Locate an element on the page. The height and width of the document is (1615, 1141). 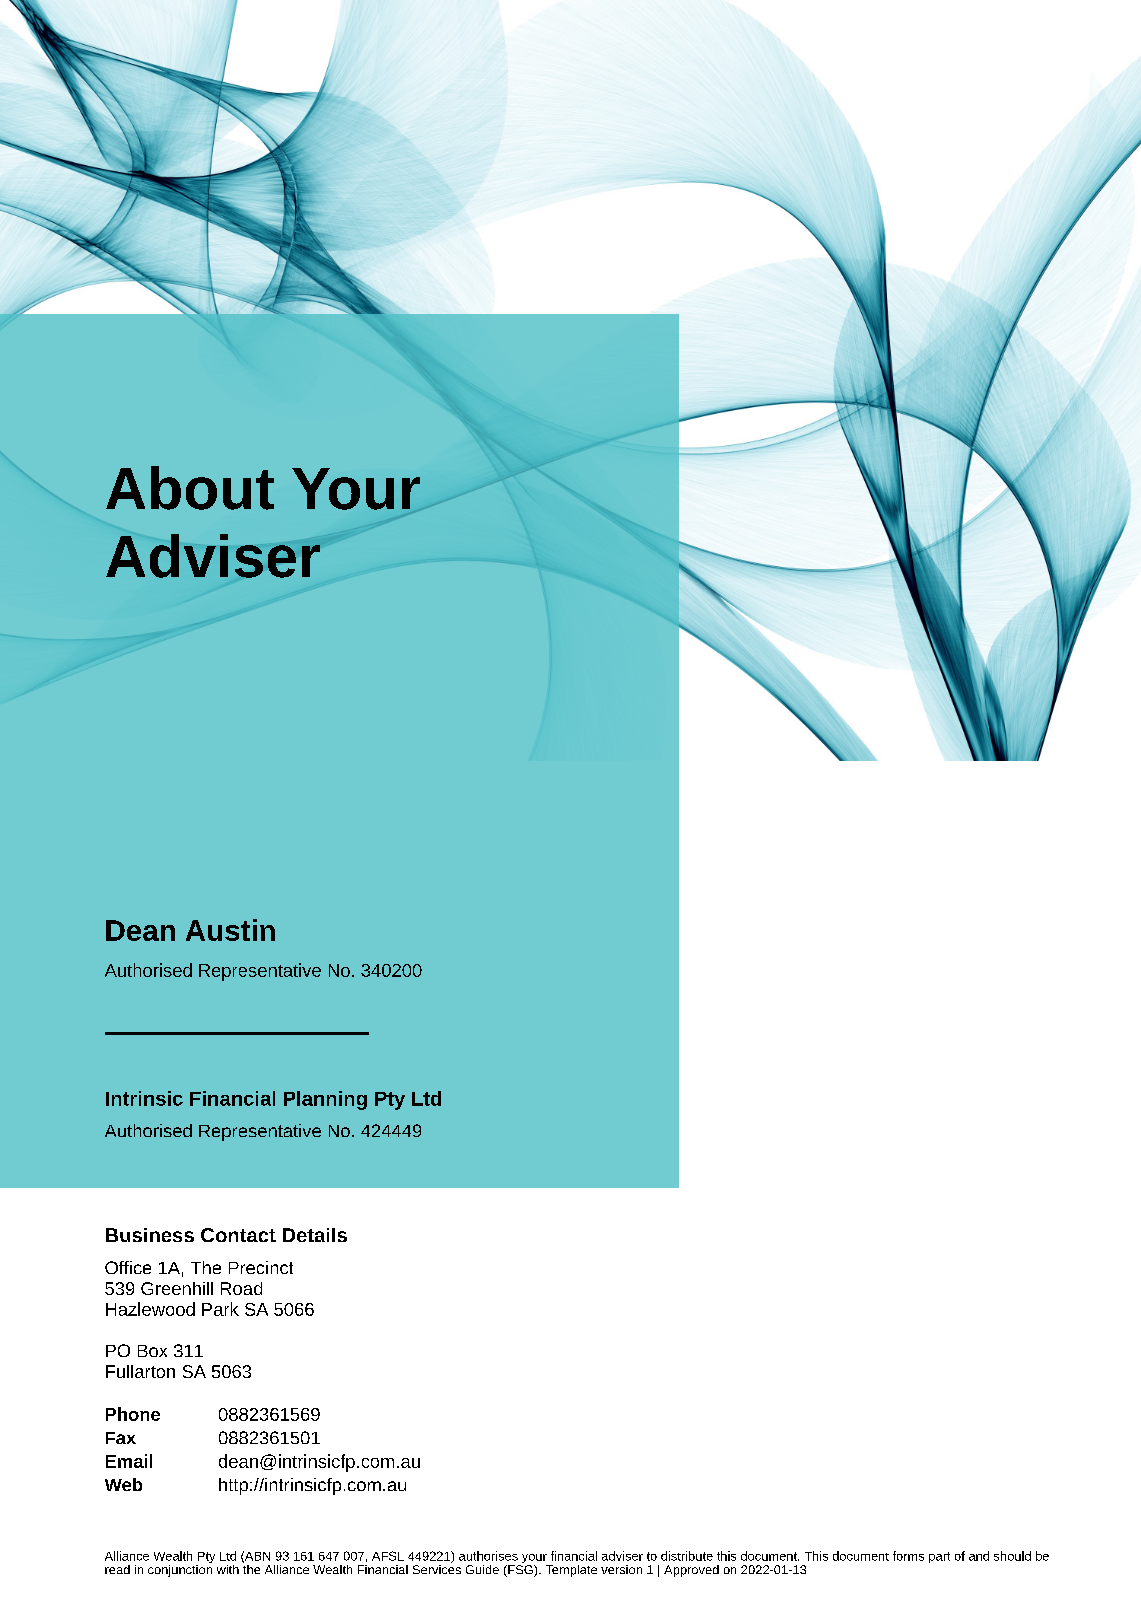
with is located at coordinates (228, 1569).
